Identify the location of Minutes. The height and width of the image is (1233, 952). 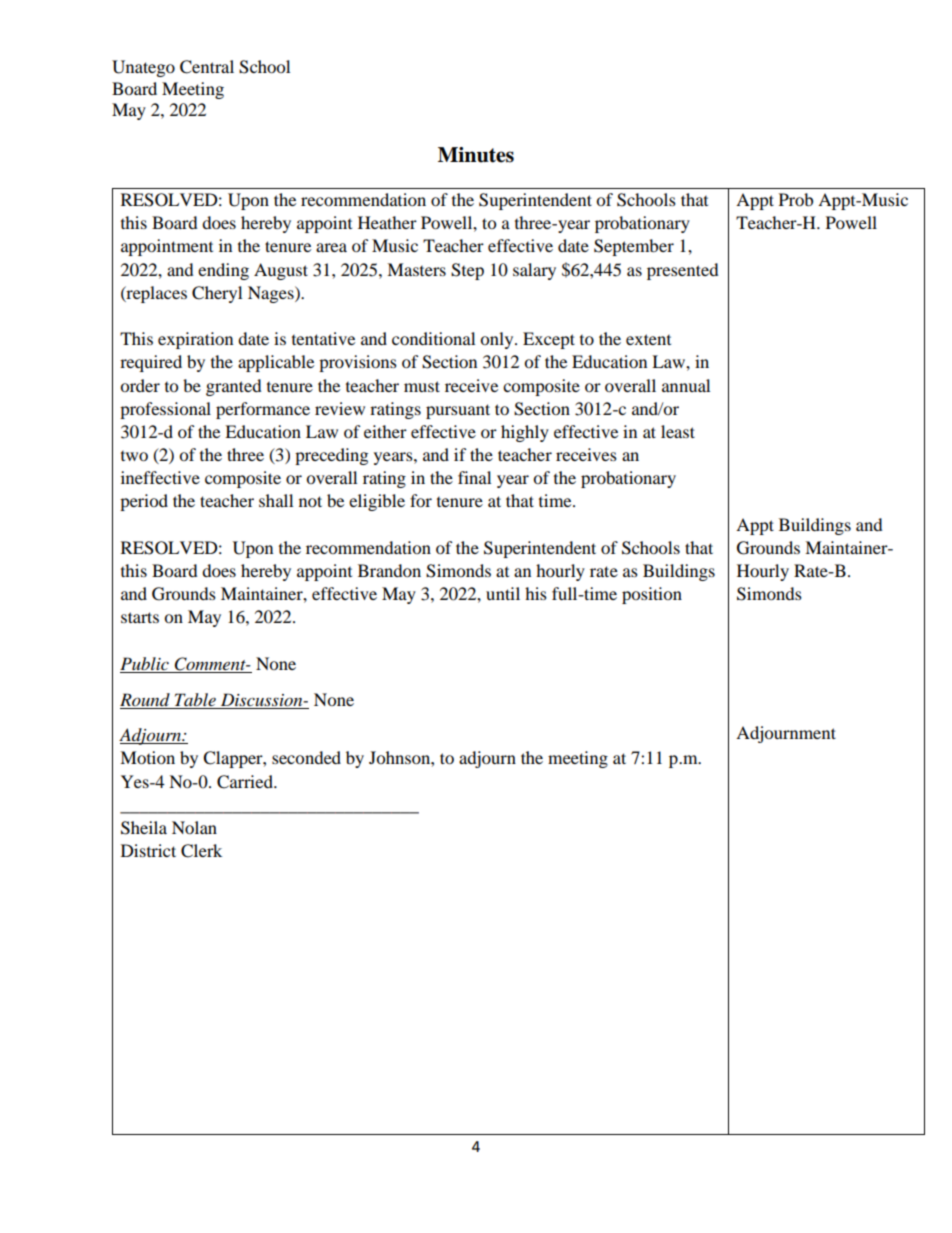
(476, 155).
